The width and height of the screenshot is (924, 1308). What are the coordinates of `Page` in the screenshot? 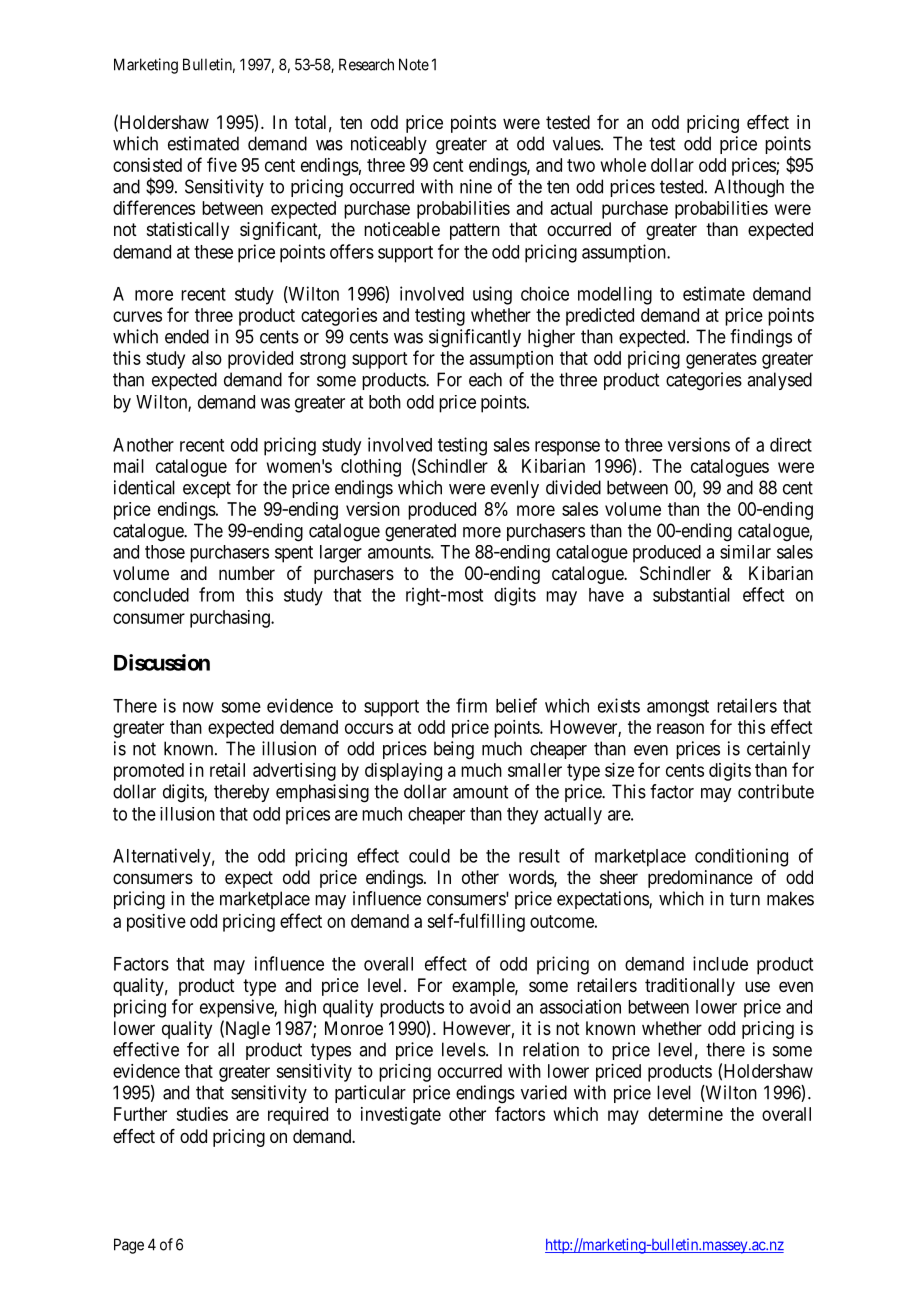 It's located at (129, 1246).
